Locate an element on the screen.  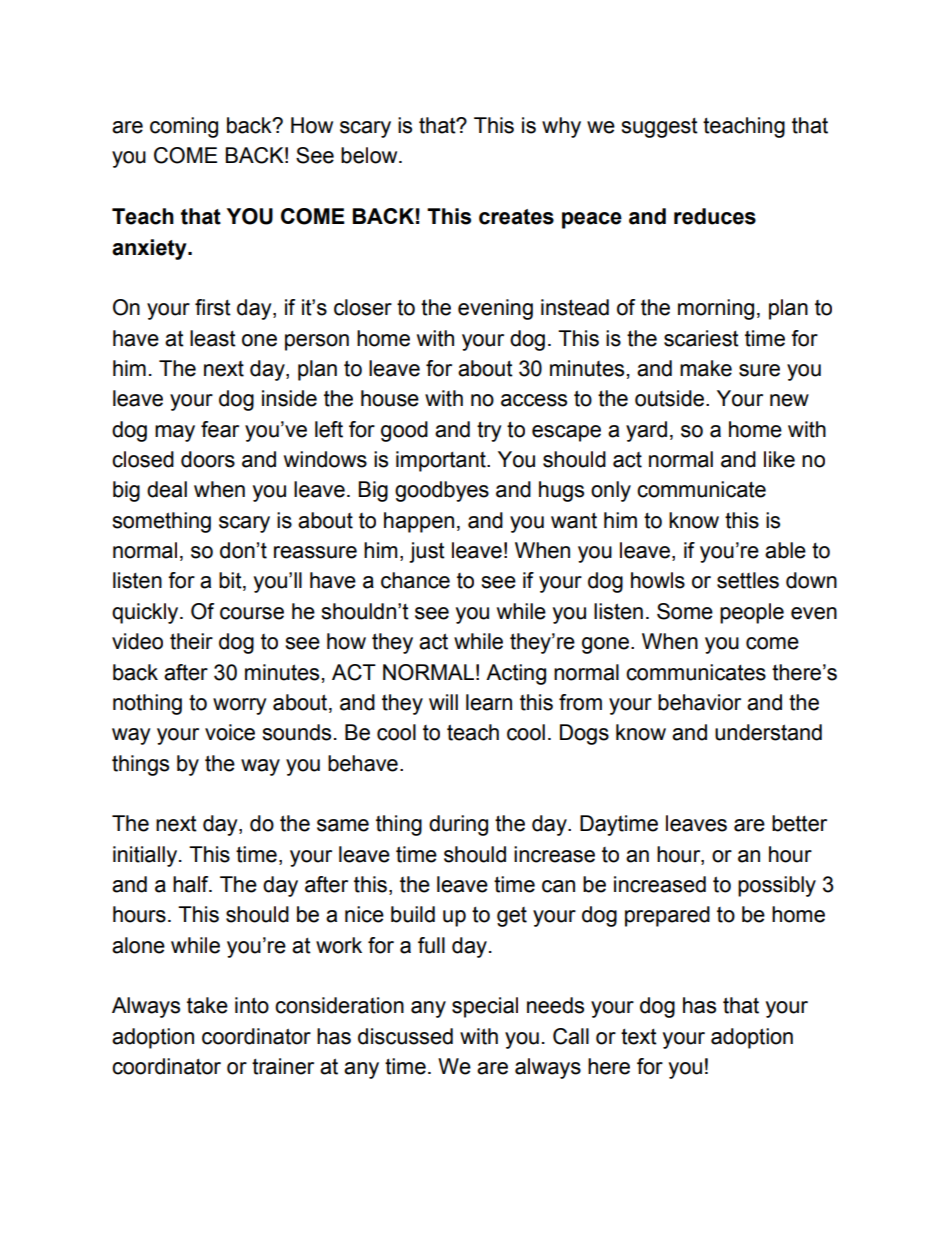
suggest is located at coordinates (659, 128).
